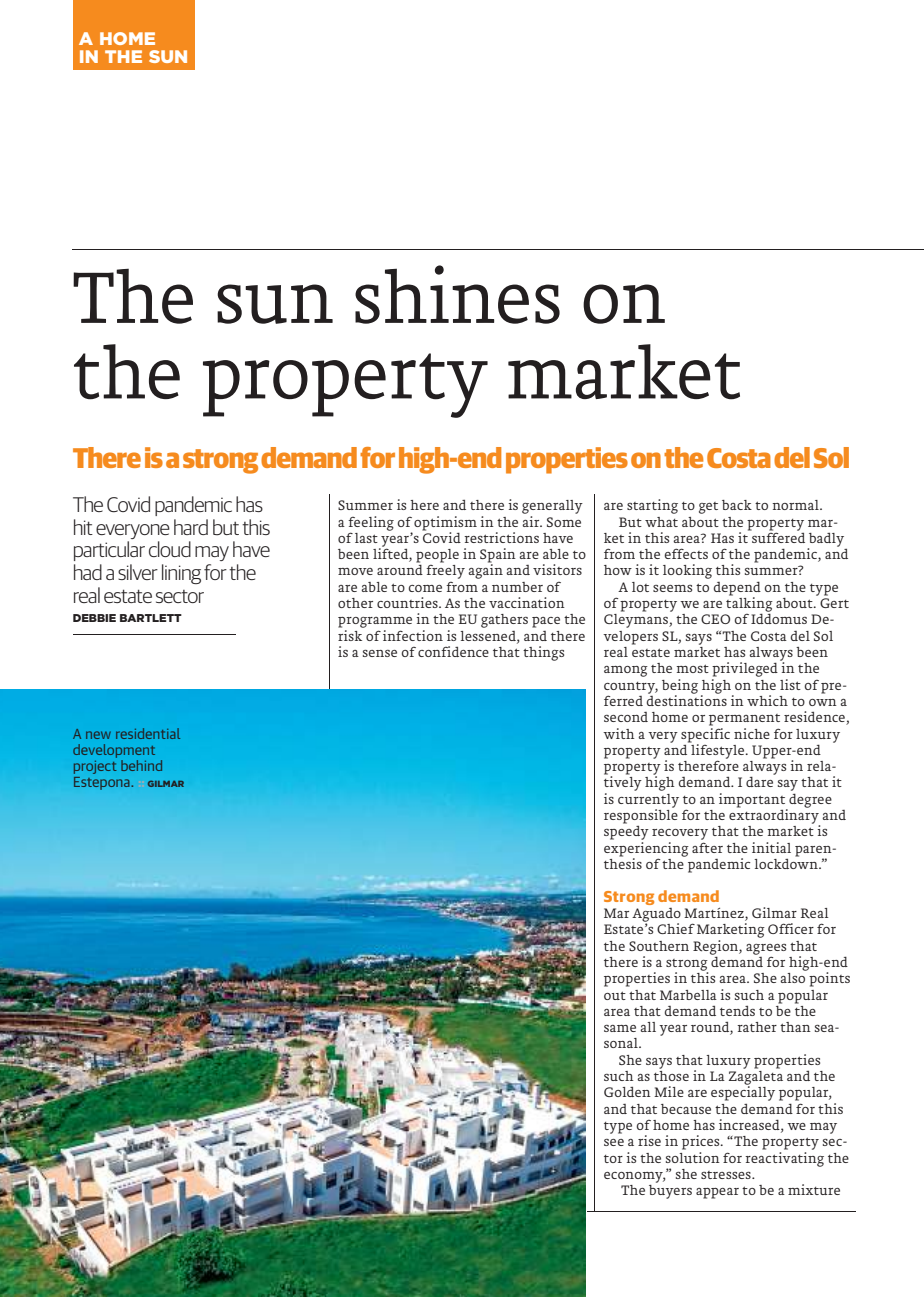 This screenshot has width=924, height=1297. I want to click on back, so click(737, 505).
